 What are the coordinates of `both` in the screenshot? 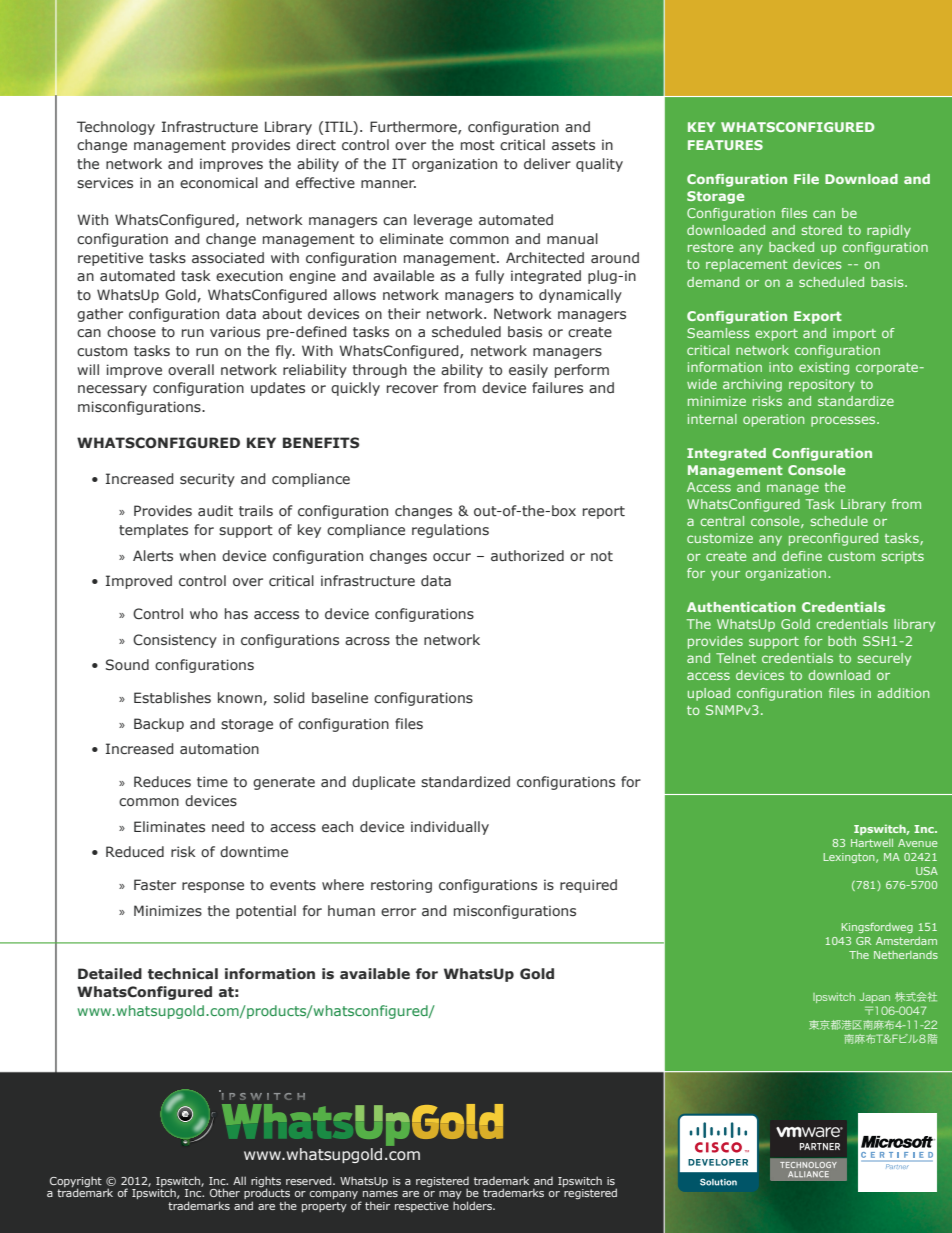 It's located at (842, 641).
